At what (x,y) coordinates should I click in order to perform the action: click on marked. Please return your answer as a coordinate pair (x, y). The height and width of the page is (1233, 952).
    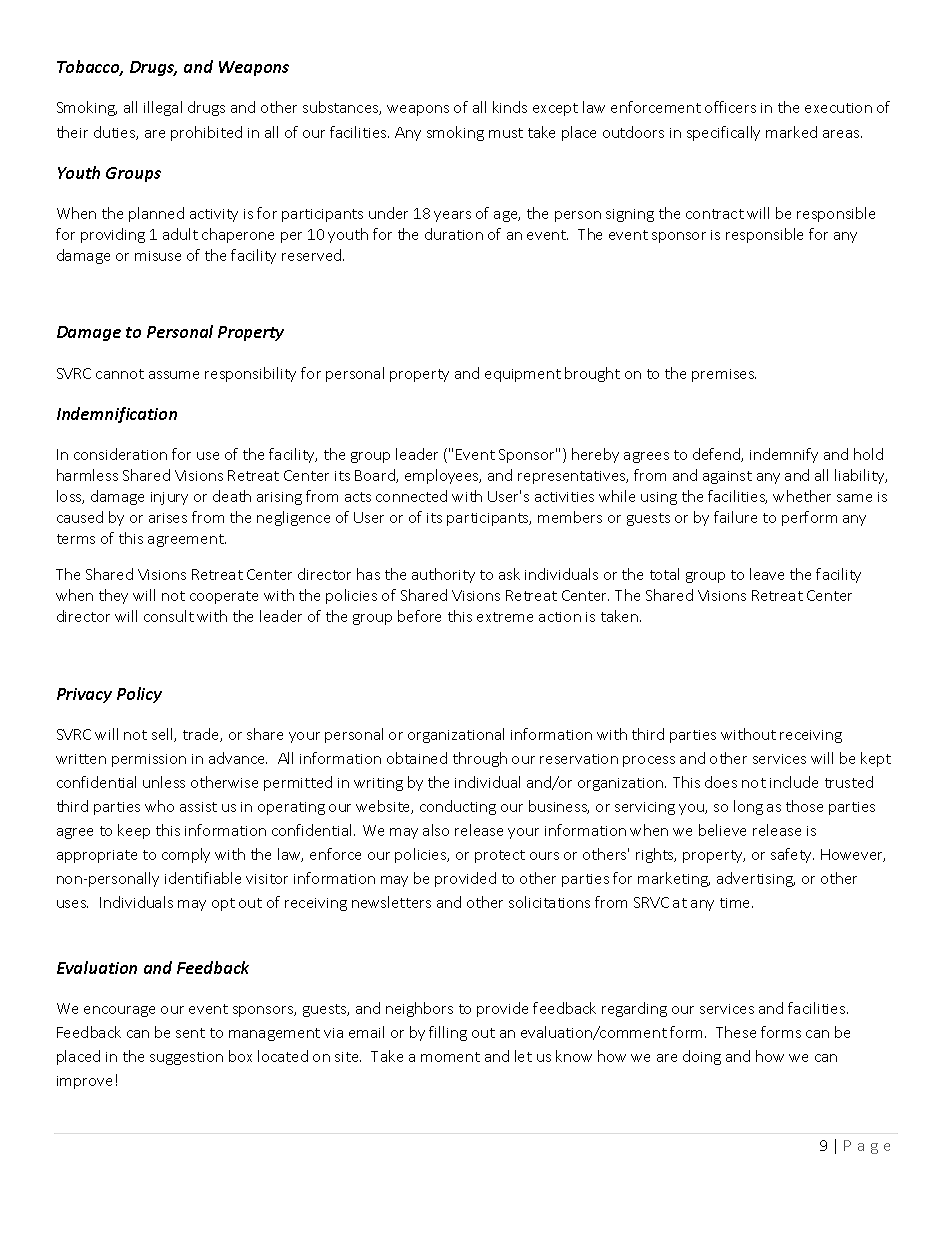
    Looking at the image, I should click on (791, 132).
